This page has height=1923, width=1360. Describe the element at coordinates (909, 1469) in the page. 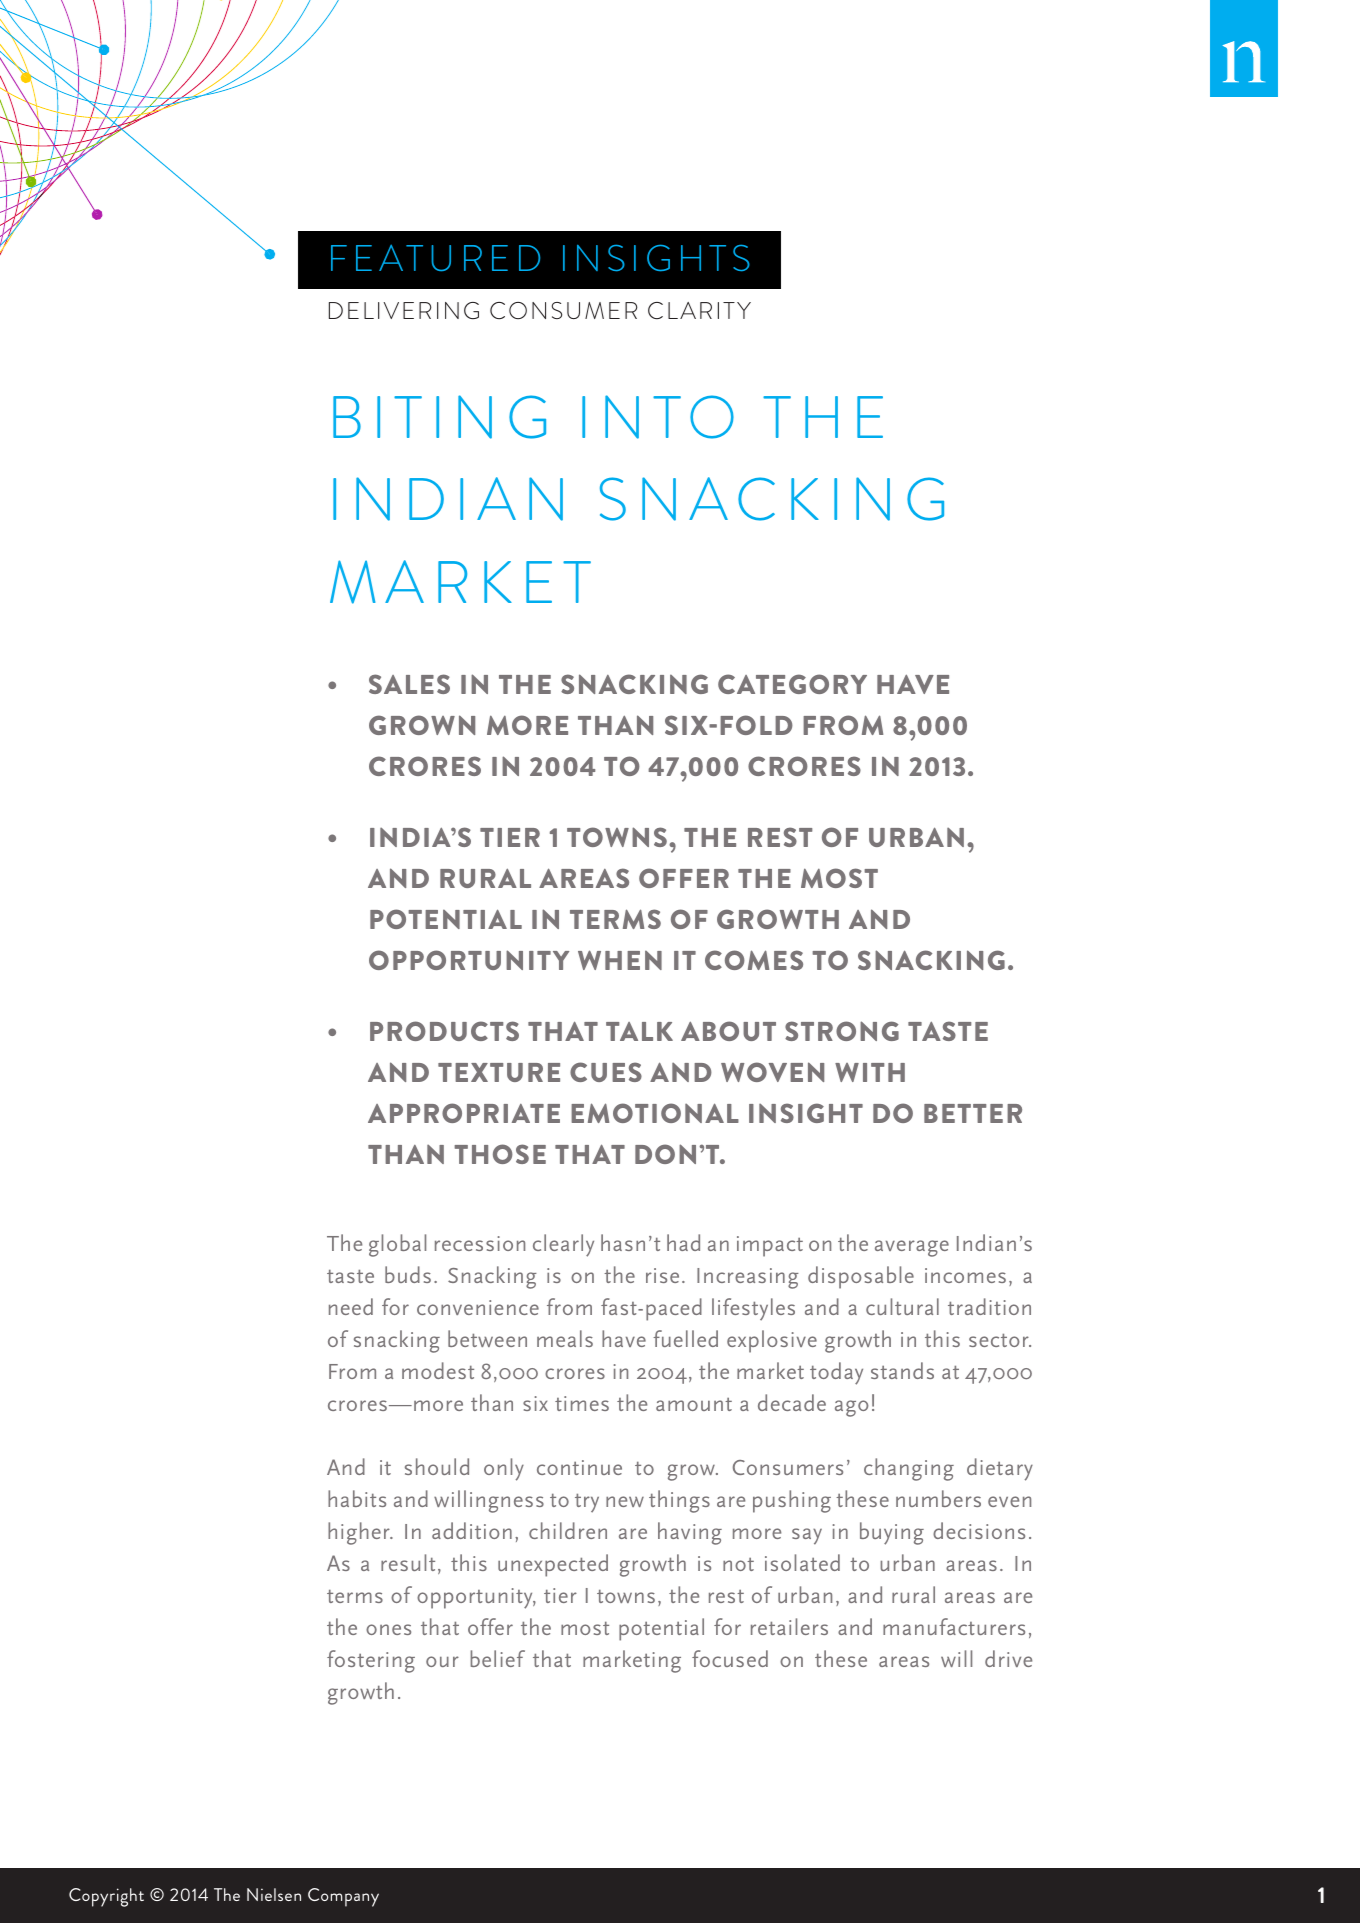

I see `changing` at that location.
